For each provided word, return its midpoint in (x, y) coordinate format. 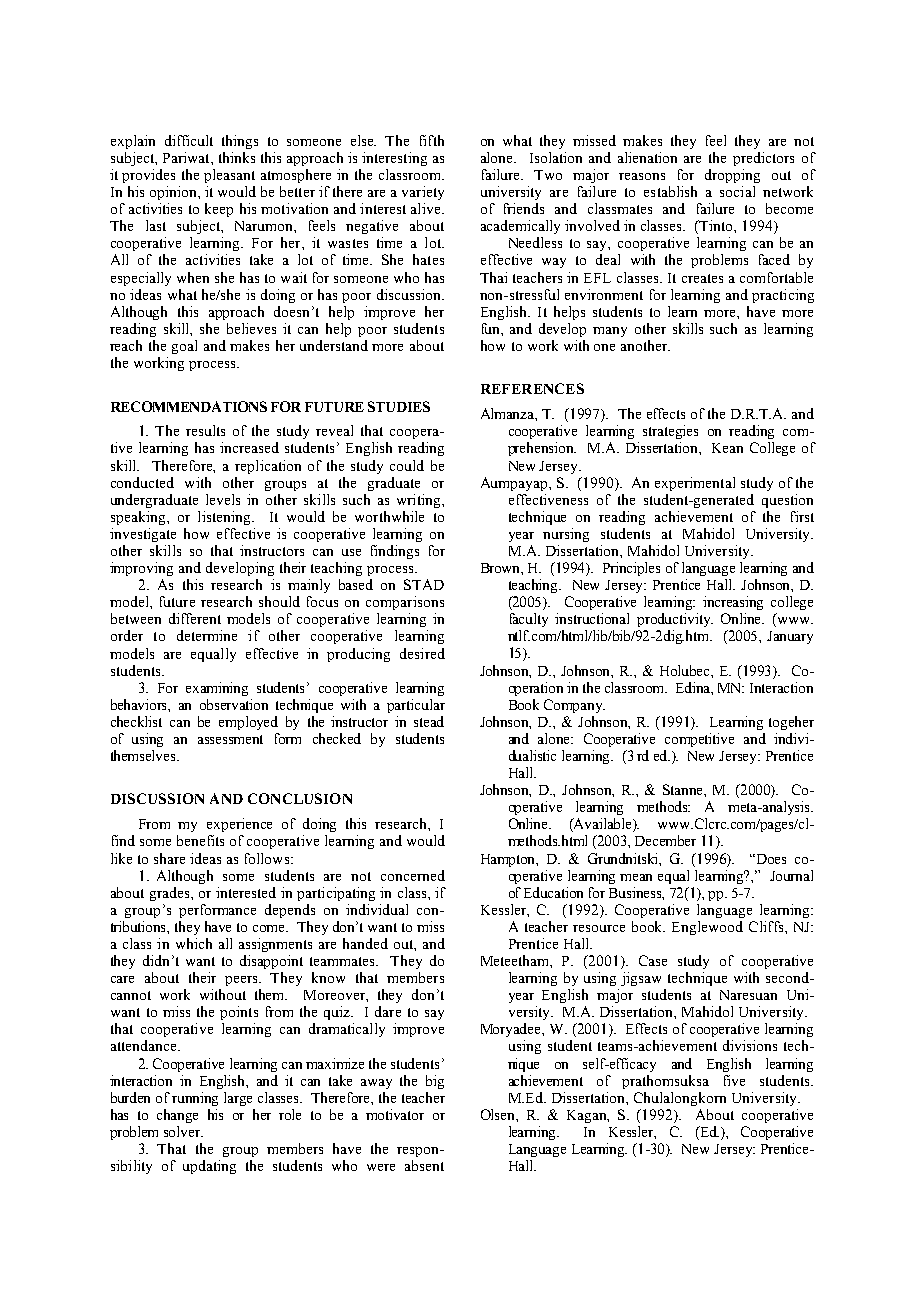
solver (183, 1131)
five (734, 1080)
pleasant (229, 176)
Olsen (499, 1115)
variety (423, 193)
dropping (732, 176)
